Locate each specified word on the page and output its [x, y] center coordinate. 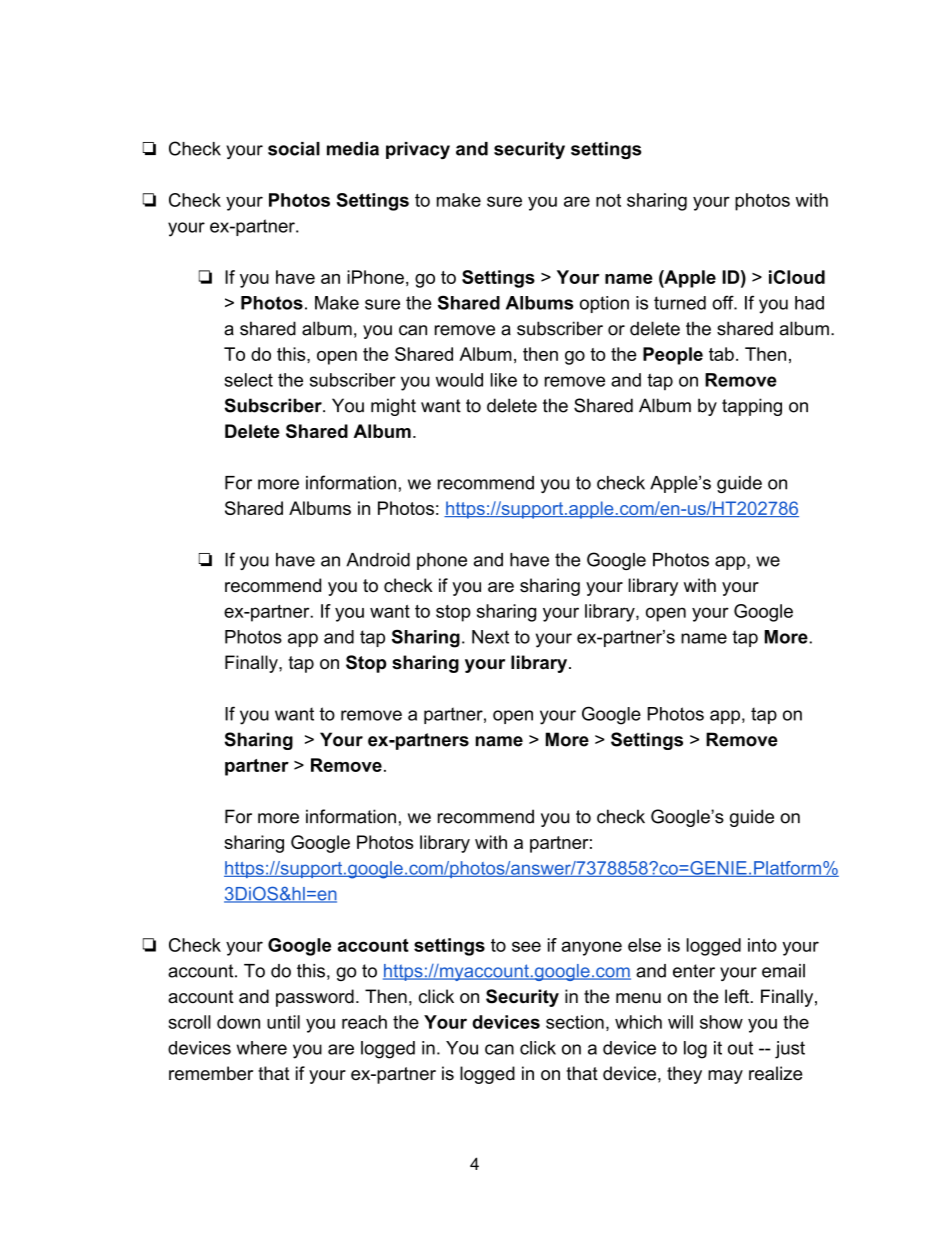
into [762, 945]
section [575, 1022]
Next [490, 637]
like [504, 380]
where [261, 1048]
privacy [418, 150]
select [249, 380]
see [526, 946]
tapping [752, 407]
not [608, 200]
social [294, 149]
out [740, 1048]
